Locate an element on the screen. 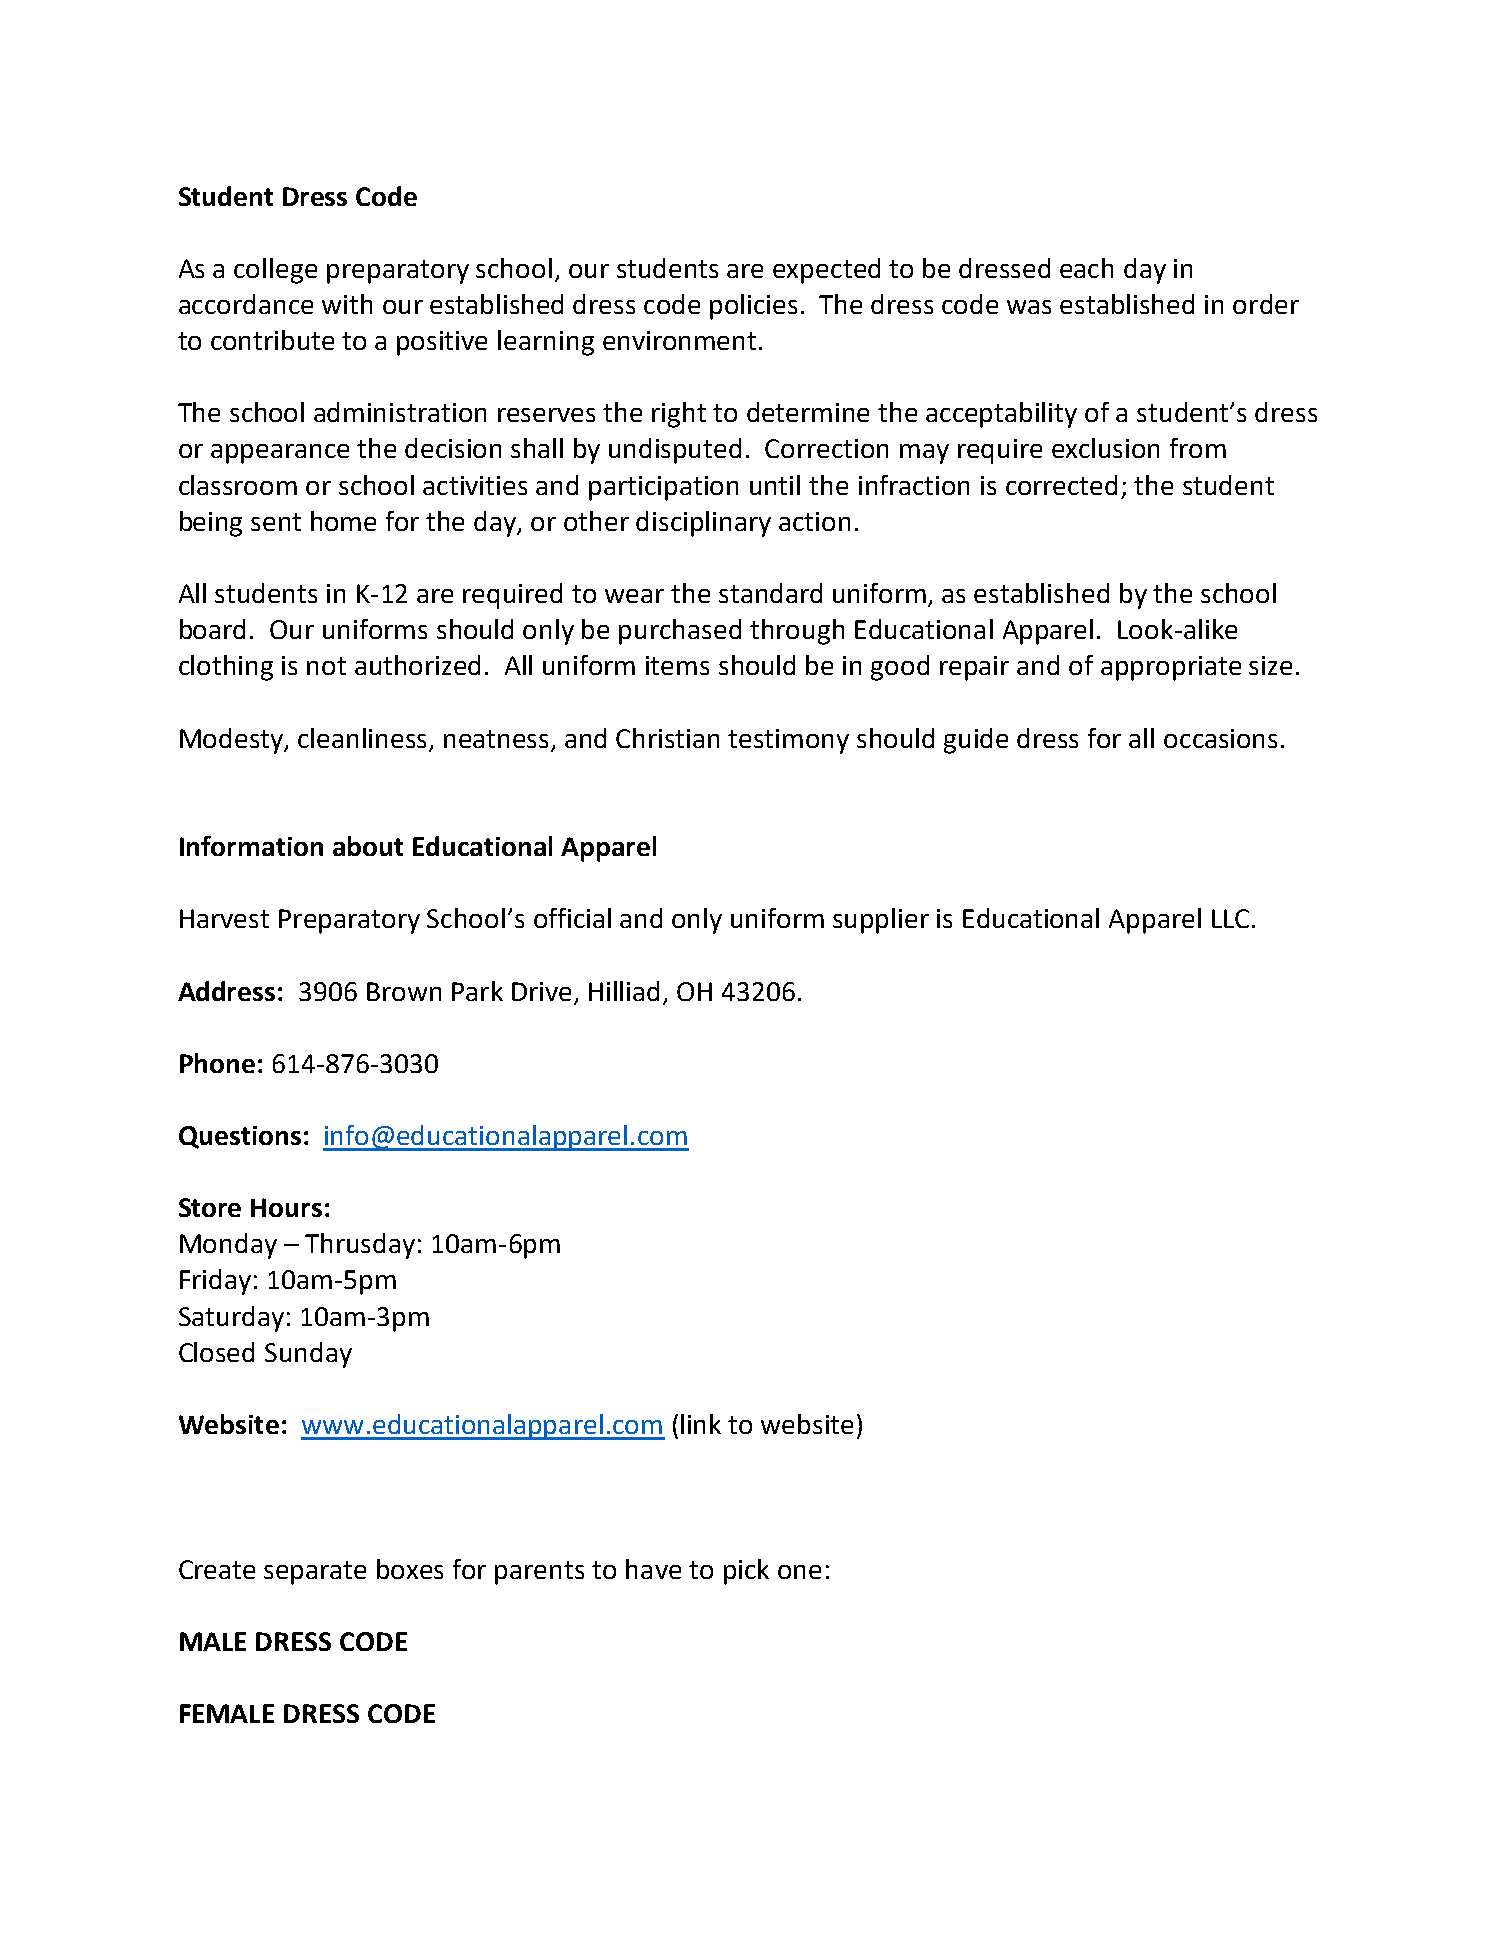 The image size is (1509, 1953). with is located at coordinates (347, 304).
